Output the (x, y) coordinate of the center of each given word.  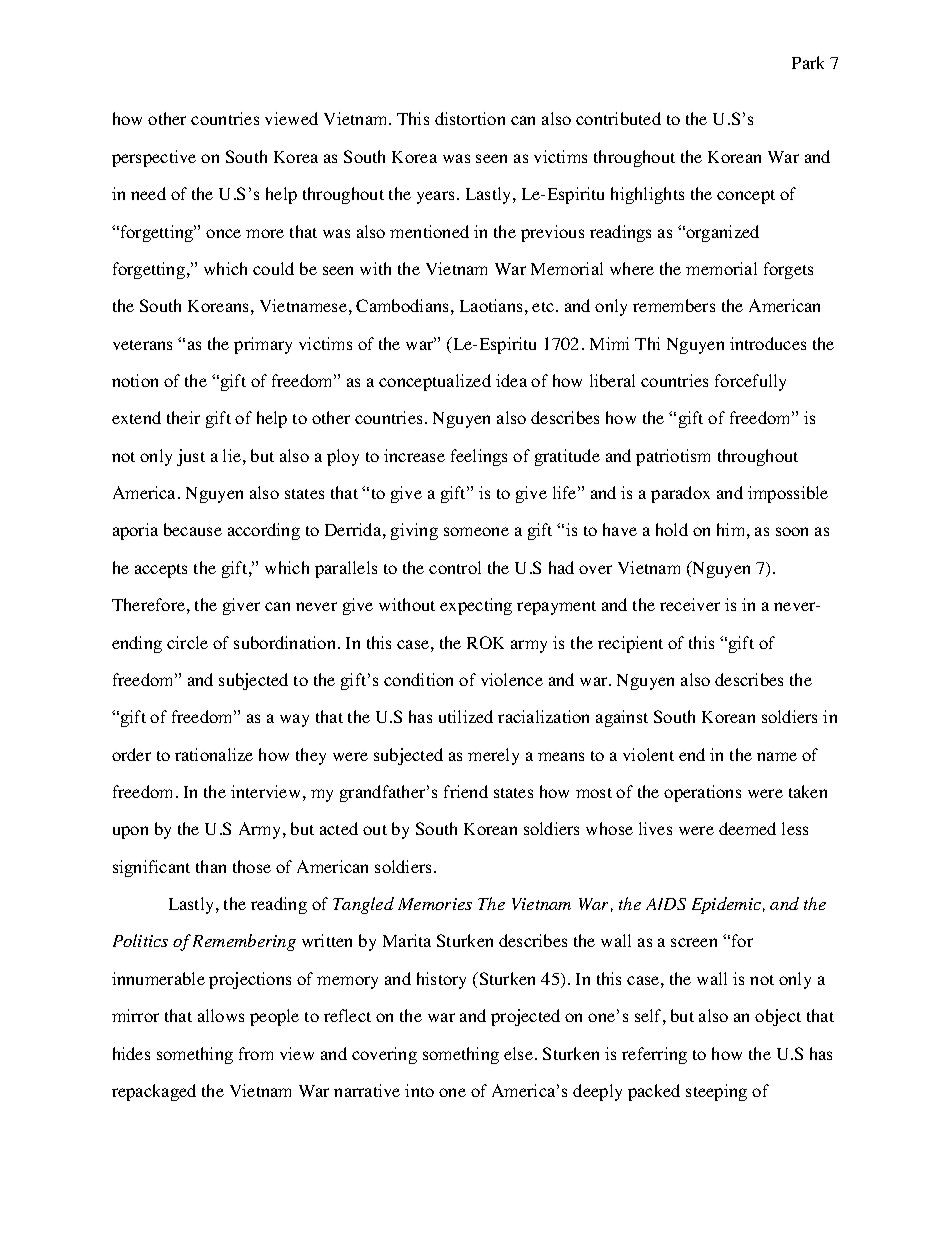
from (256, 1053)
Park (808, 62)
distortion (470, 118)
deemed (747, 828)
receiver (690, 604)
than (211, 866)
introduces (768, 343)
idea (511, 380)
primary (263, 345)
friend (466, 791)
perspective (154, 158)
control (455, 567)
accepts (161, 571)
